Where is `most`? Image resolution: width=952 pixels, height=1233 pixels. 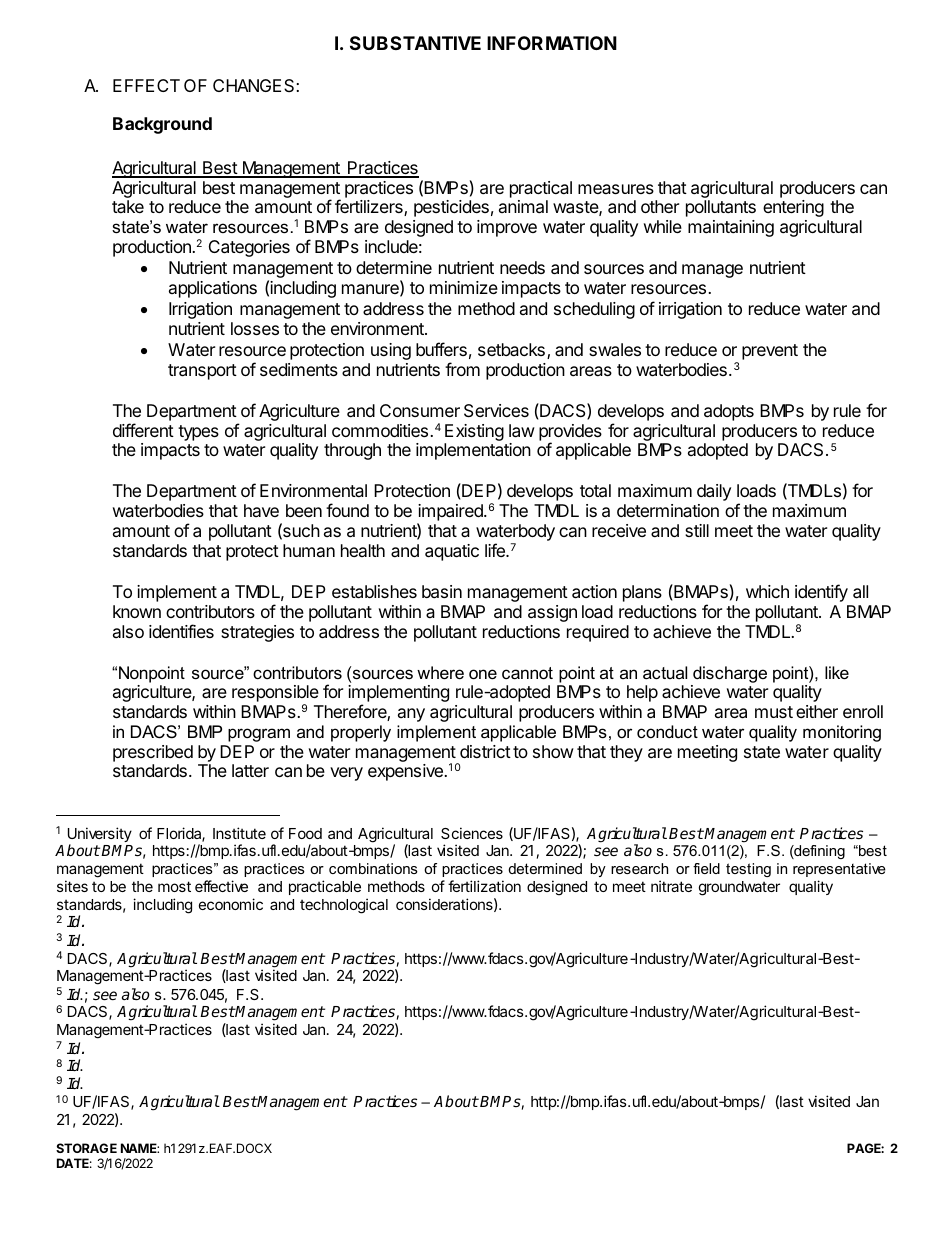 most is located at coordinates (174, 886).
